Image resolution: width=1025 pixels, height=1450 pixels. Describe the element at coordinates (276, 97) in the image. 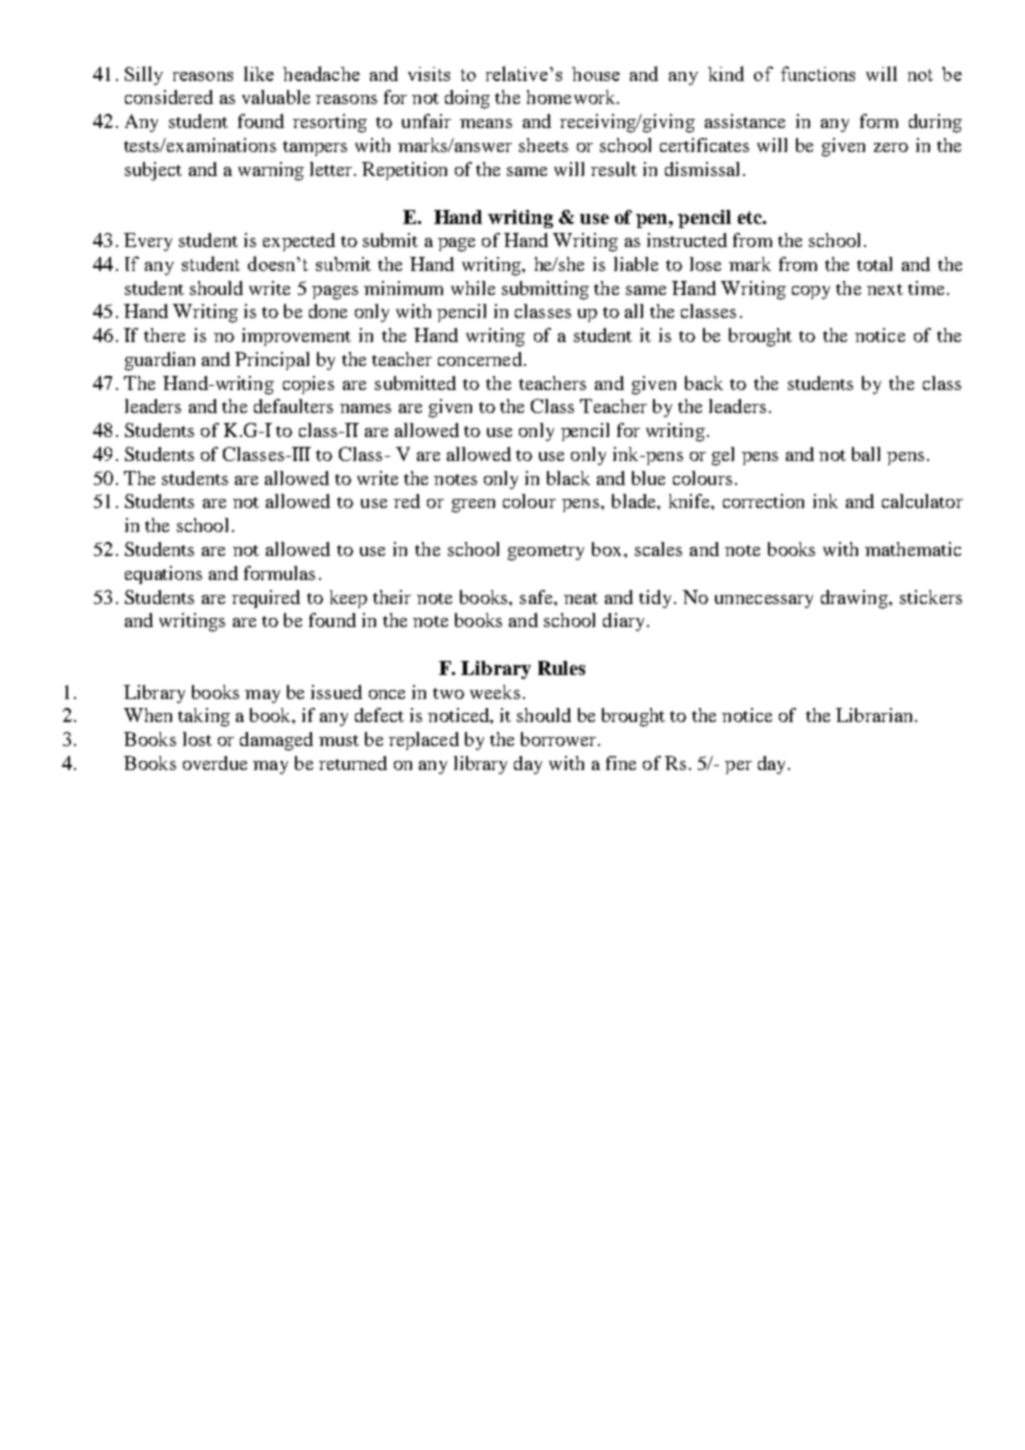

I see `valuable` at that location.
